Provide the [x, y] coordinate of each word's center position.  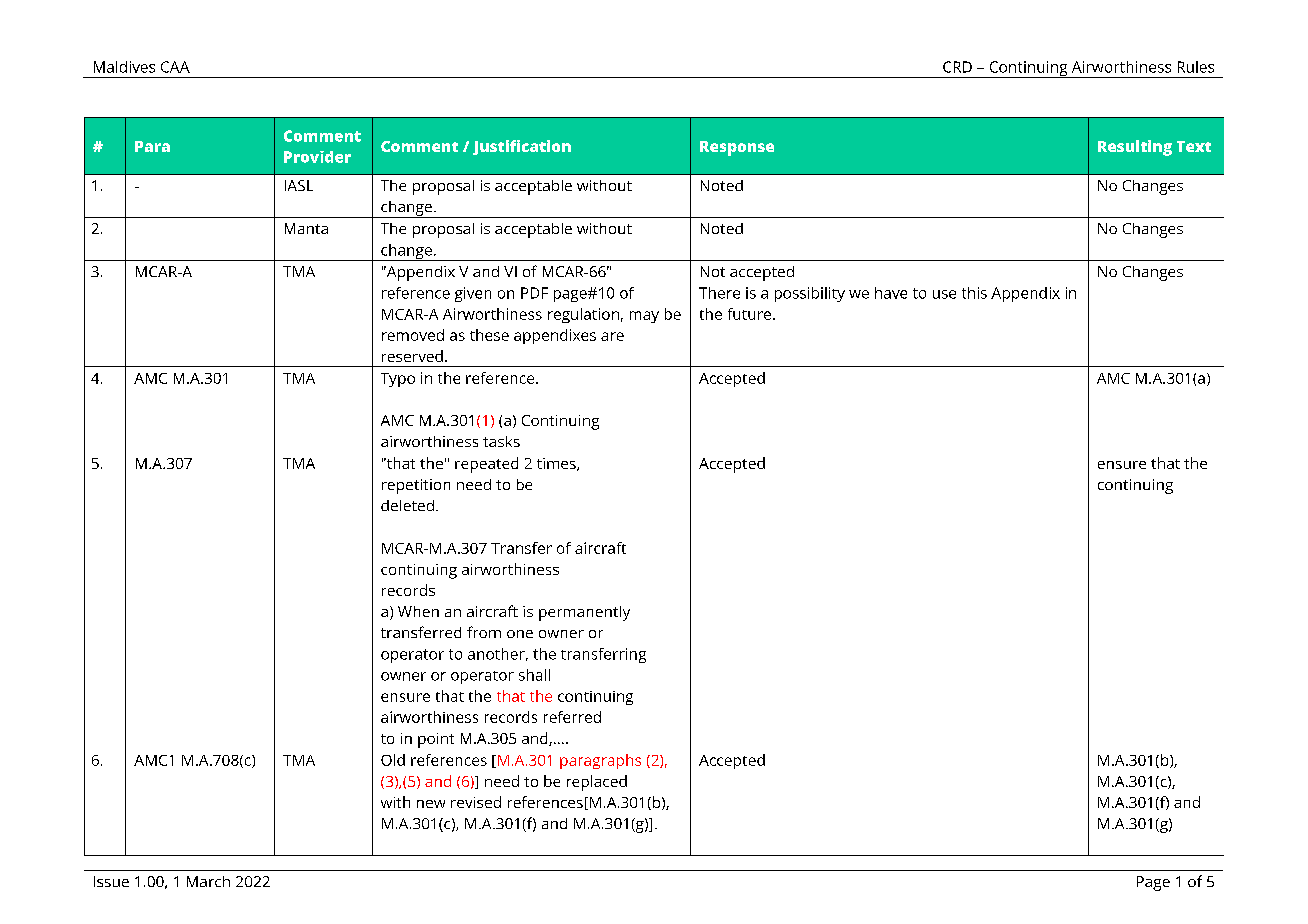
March [208, 881]
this [974, 293]
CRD [957, 67]
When [418, 611]
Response [737, 148]
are [612, 336]
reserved [412, 356]
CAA [175, 67]
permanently [584, 613]
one [520, 634]
